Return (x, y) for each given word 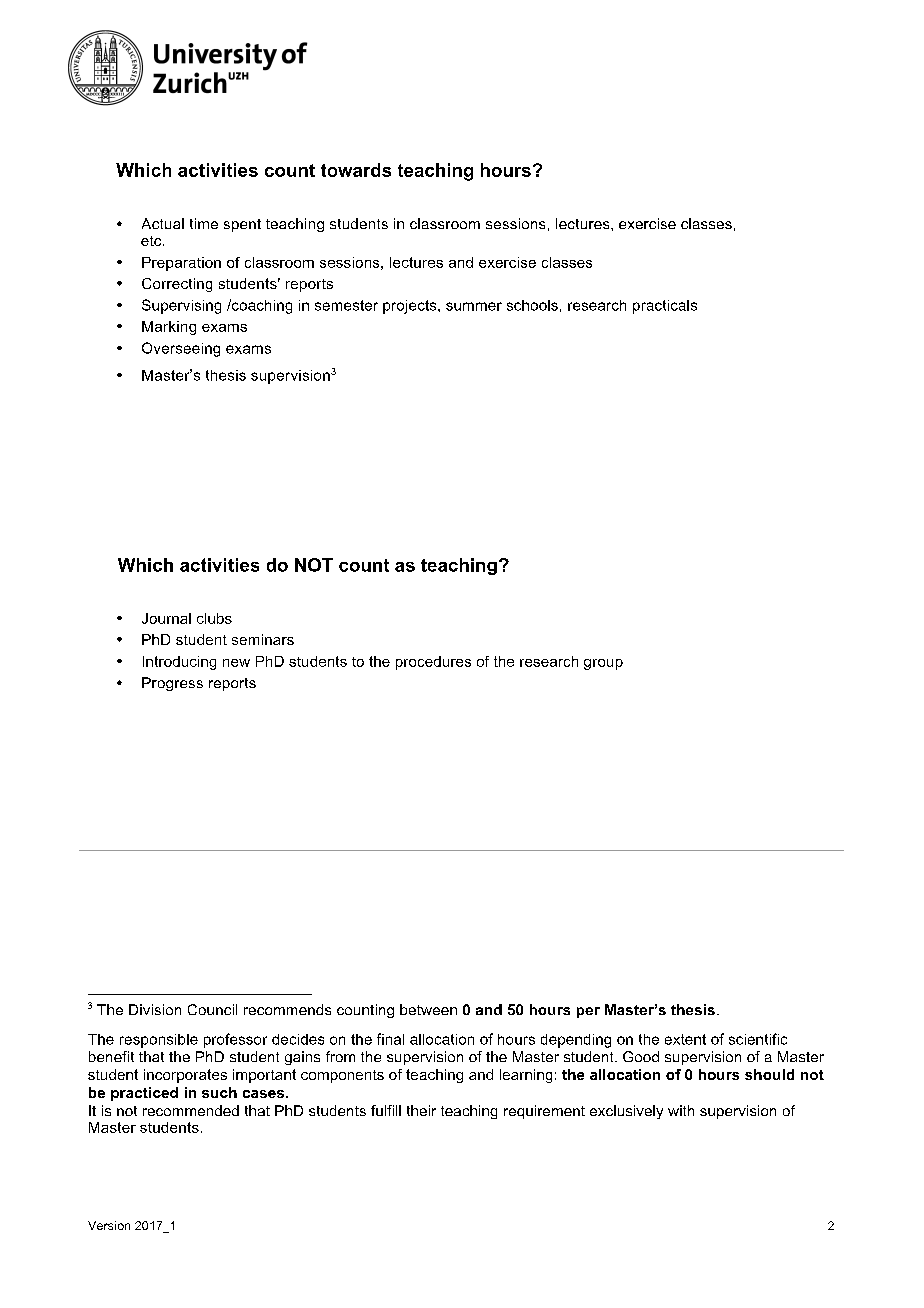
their (421, 1110)
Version (109, 1225)
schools (532, 305)
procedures (433, 663)
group (603, 664)
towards (356, 170)
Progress (172, 684)
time (204, 223)
